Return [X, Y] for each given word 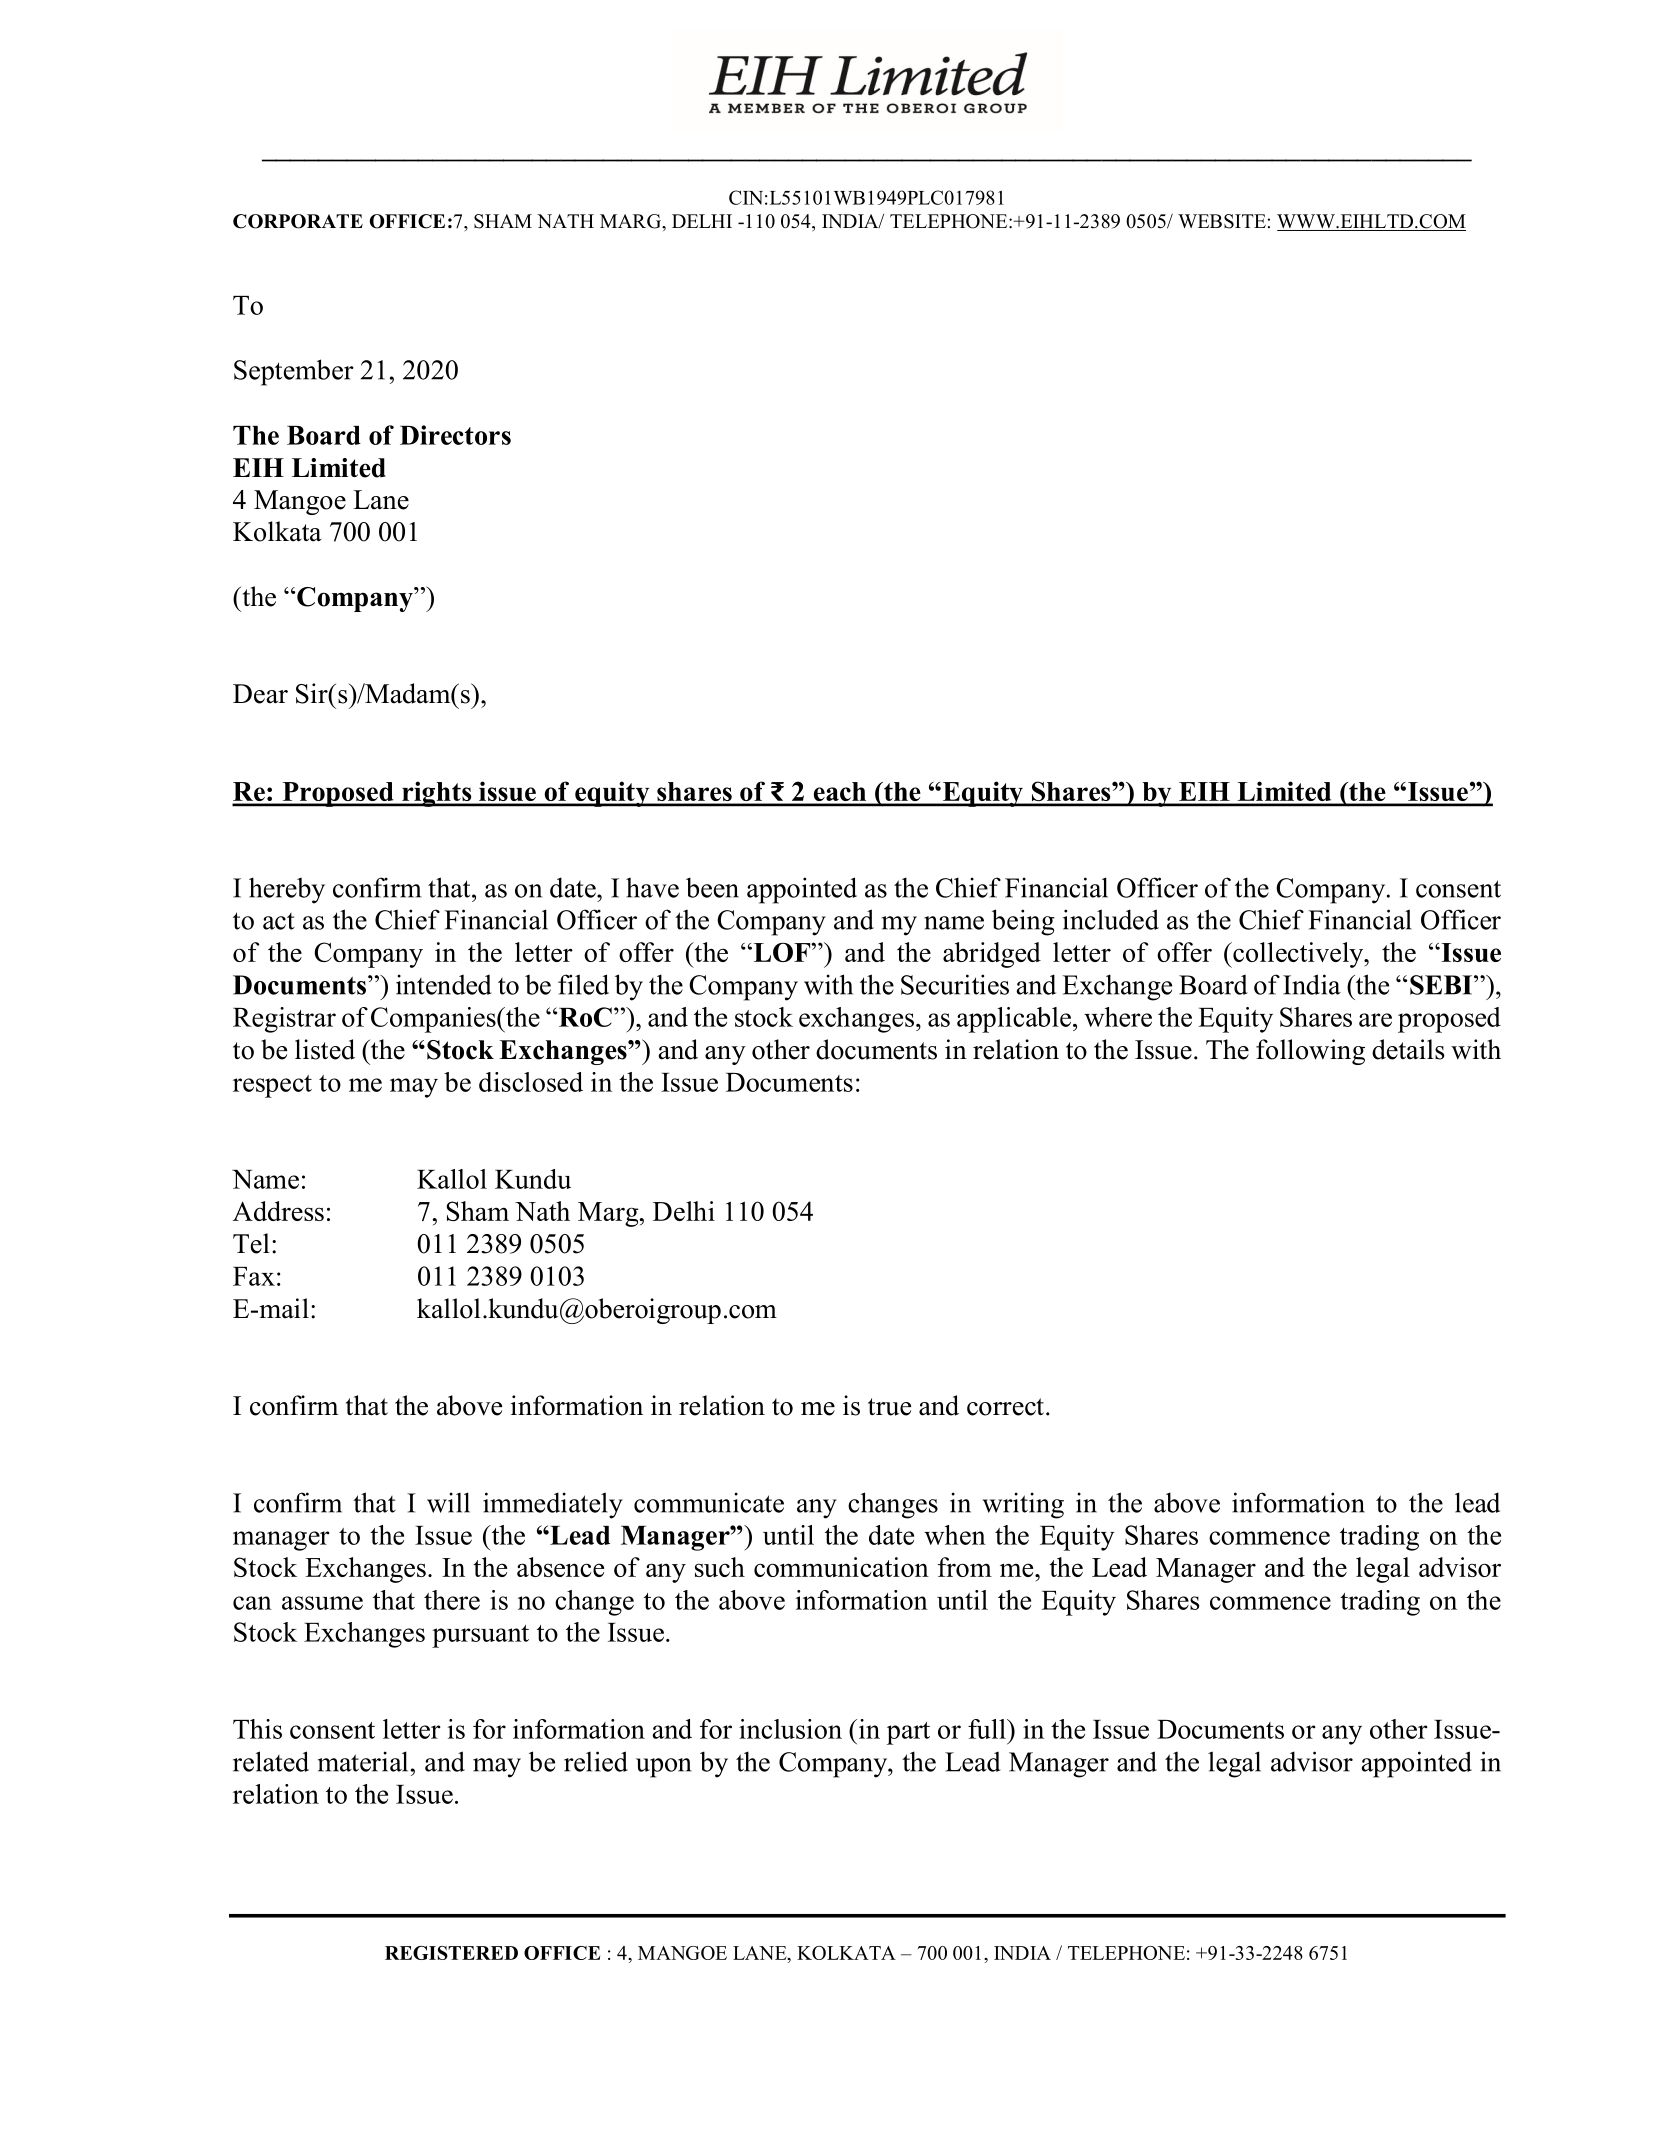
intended [444, 984]
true [889, 1407]
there [452, 1600]
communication [841, 1567]
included [1111, 919]
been [712, 887]
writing [1023, 1505]
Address [278, 1211]
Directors [455, 435]
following [1310, 1052]
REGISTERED [451, 1953]
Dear [260, 694]
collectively [1298, 955]
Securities [955, 984]
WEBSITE [1222, 221]
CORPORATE [298, 221]
